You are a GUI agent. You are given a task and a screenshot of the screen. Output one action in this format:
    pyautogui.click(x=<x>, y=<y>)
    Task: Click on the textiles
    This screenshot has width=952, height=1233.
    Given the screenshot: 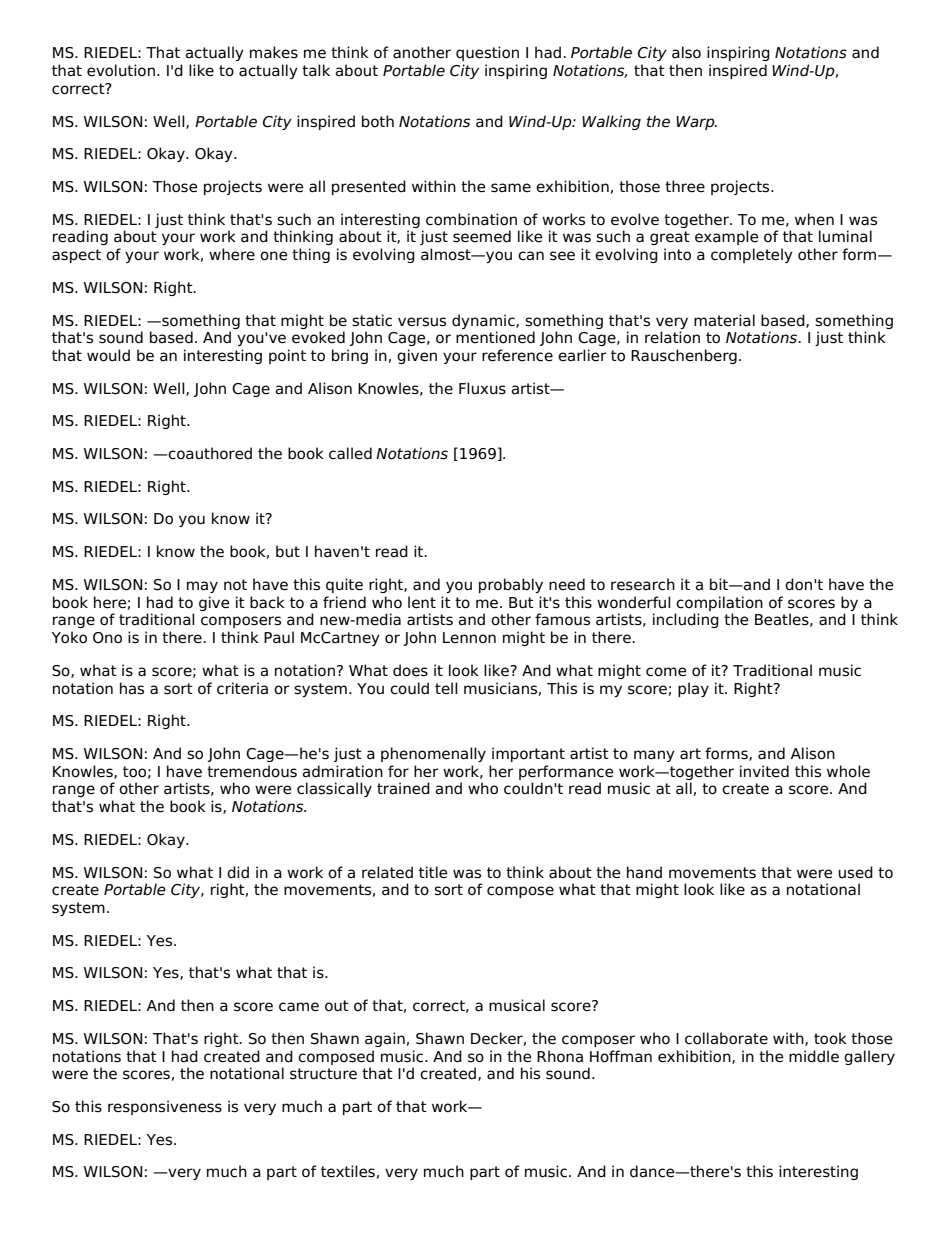 What is the action you would take?
    pyautogui.click(x=348, y=1171)
